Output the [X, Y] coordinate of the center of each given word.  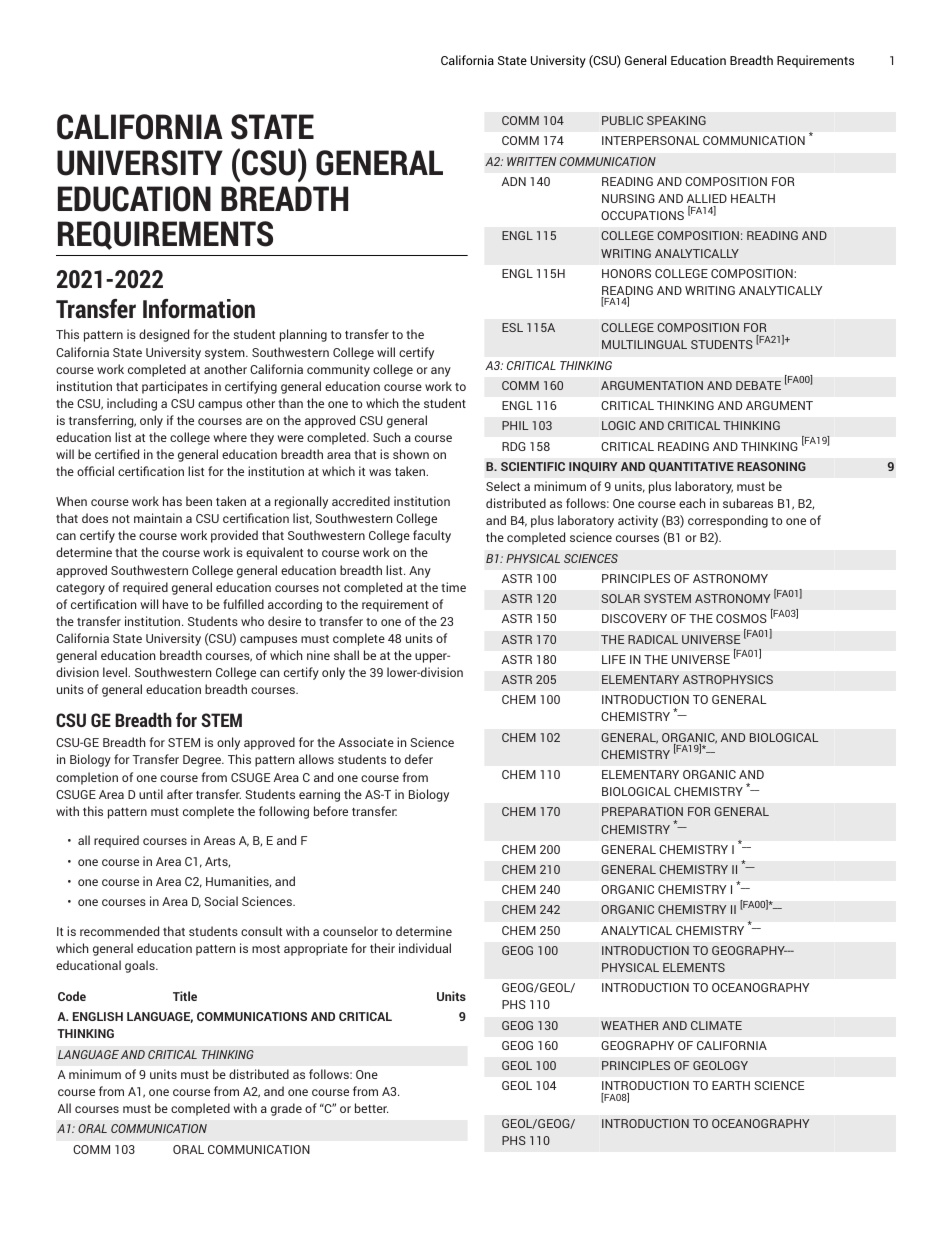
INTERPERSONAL [651, 140]
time [453, 587]
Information [199, 309]
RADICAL [653, 639]
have [175, 604]
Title [185, 996]
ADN [514, 181]
